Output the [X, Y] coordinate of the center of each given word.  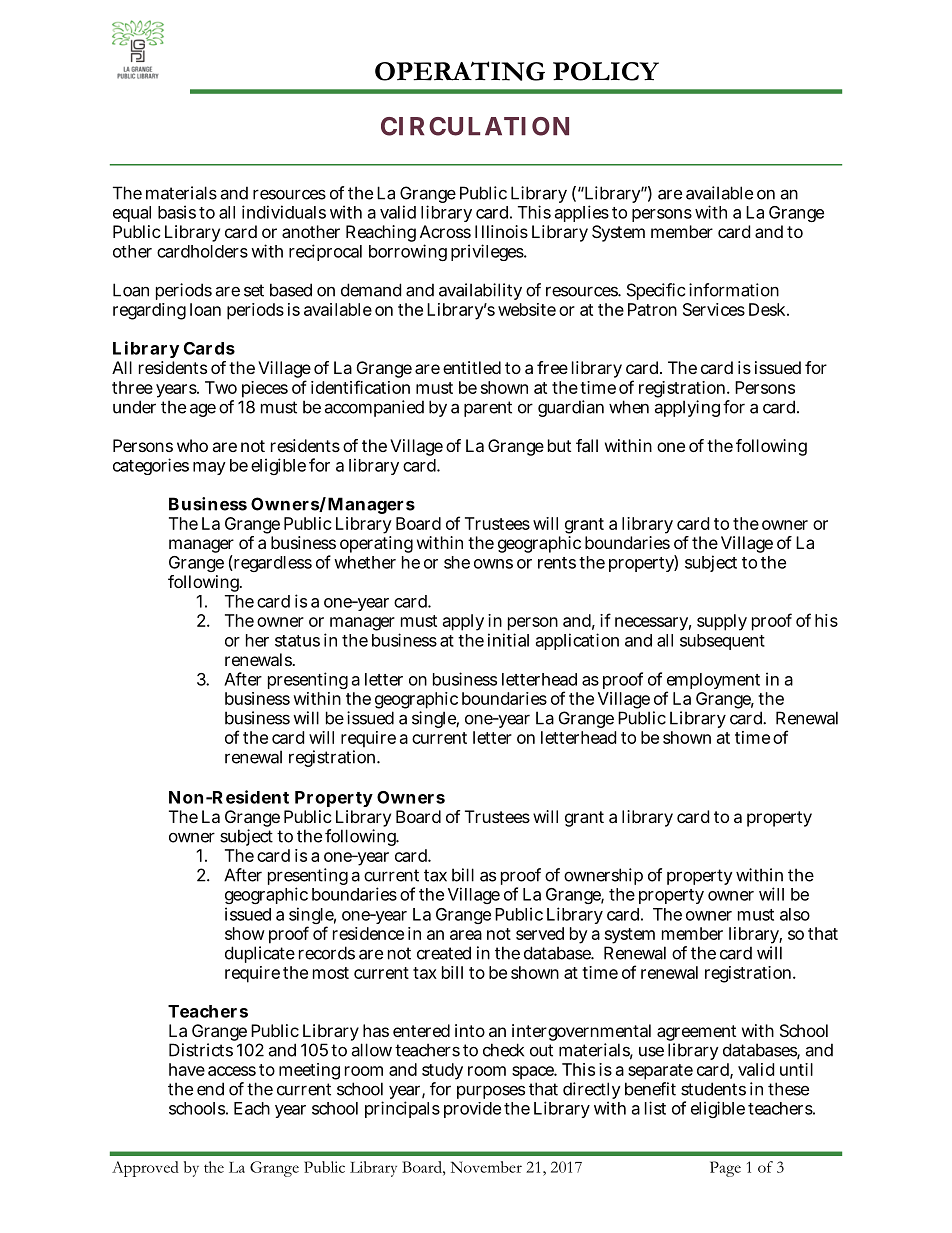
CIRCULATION [475, 126]
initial [508, 640]
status [297, 641]
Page [725, 1169]
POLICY [606, 71]
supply [722, 622]
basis [177, 212]
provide [472, 1110]
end [210, 1089]
